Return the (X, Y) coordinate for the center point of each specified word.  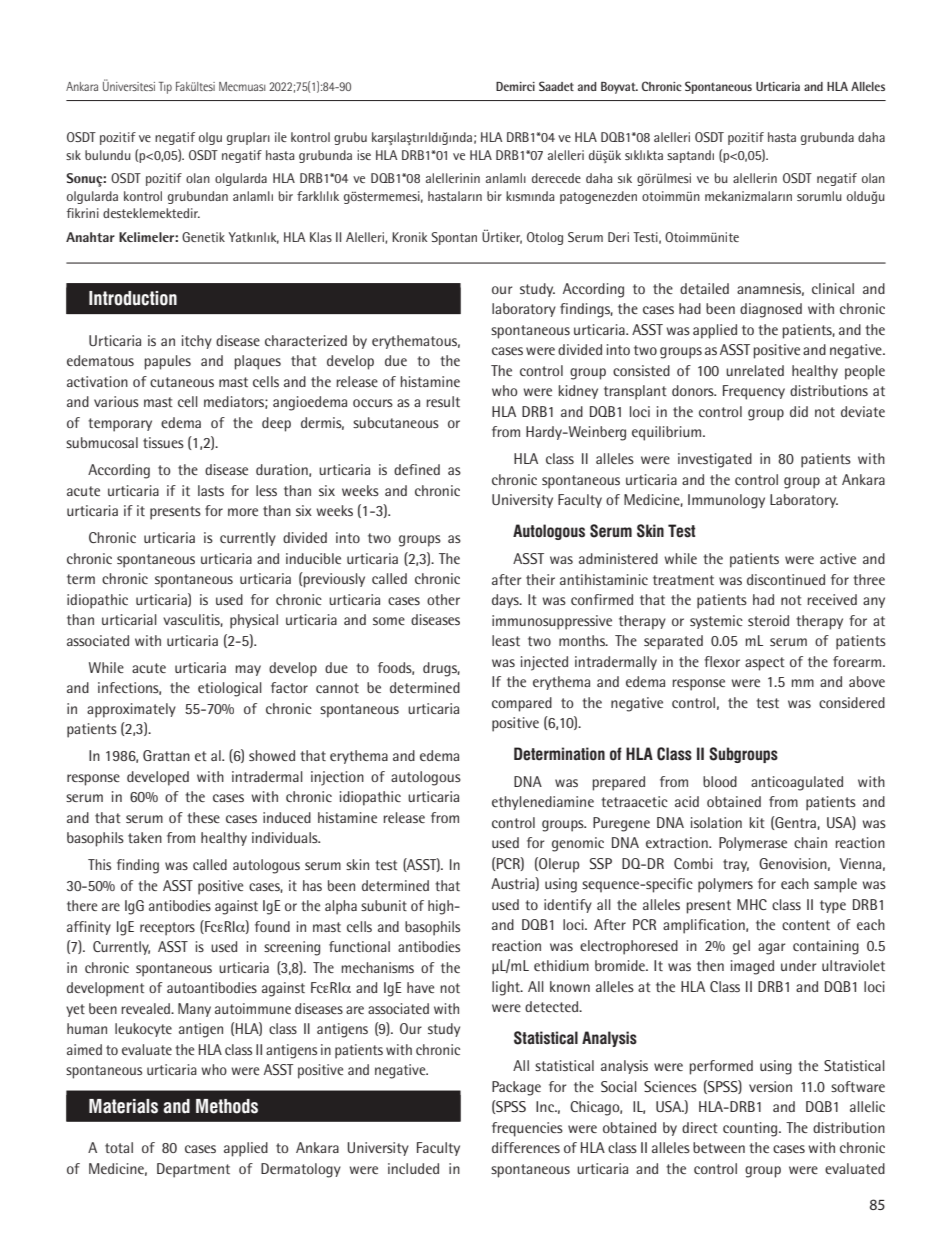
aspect (765, 664)
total (119, 1147)
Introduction (133, 298)
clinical (833, 288)
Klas (321, 237)
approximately (131, 710)
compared (522, 704)
